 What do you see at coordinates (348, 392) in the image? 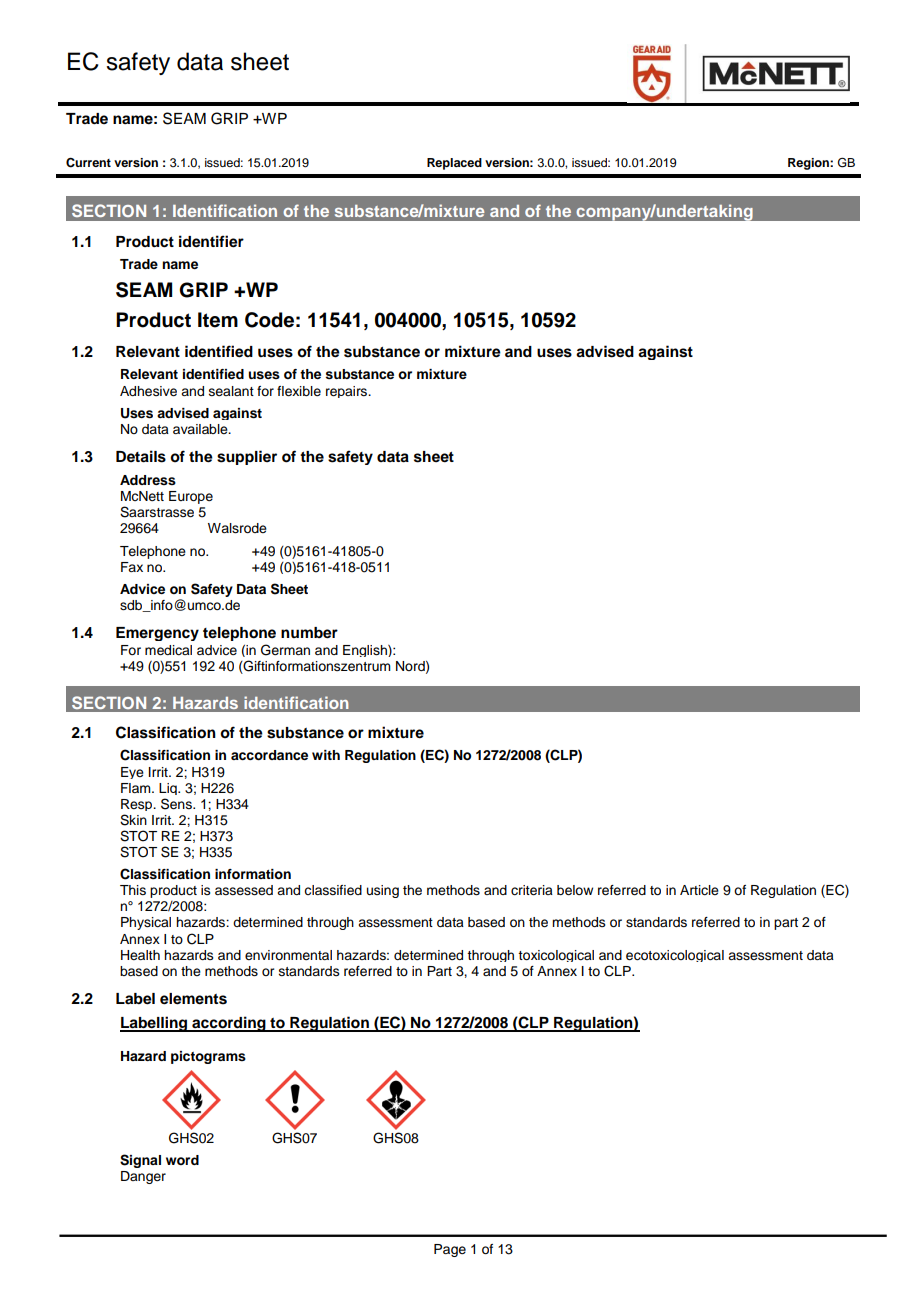
I see `repairs` at bounding box center [348, 392].
